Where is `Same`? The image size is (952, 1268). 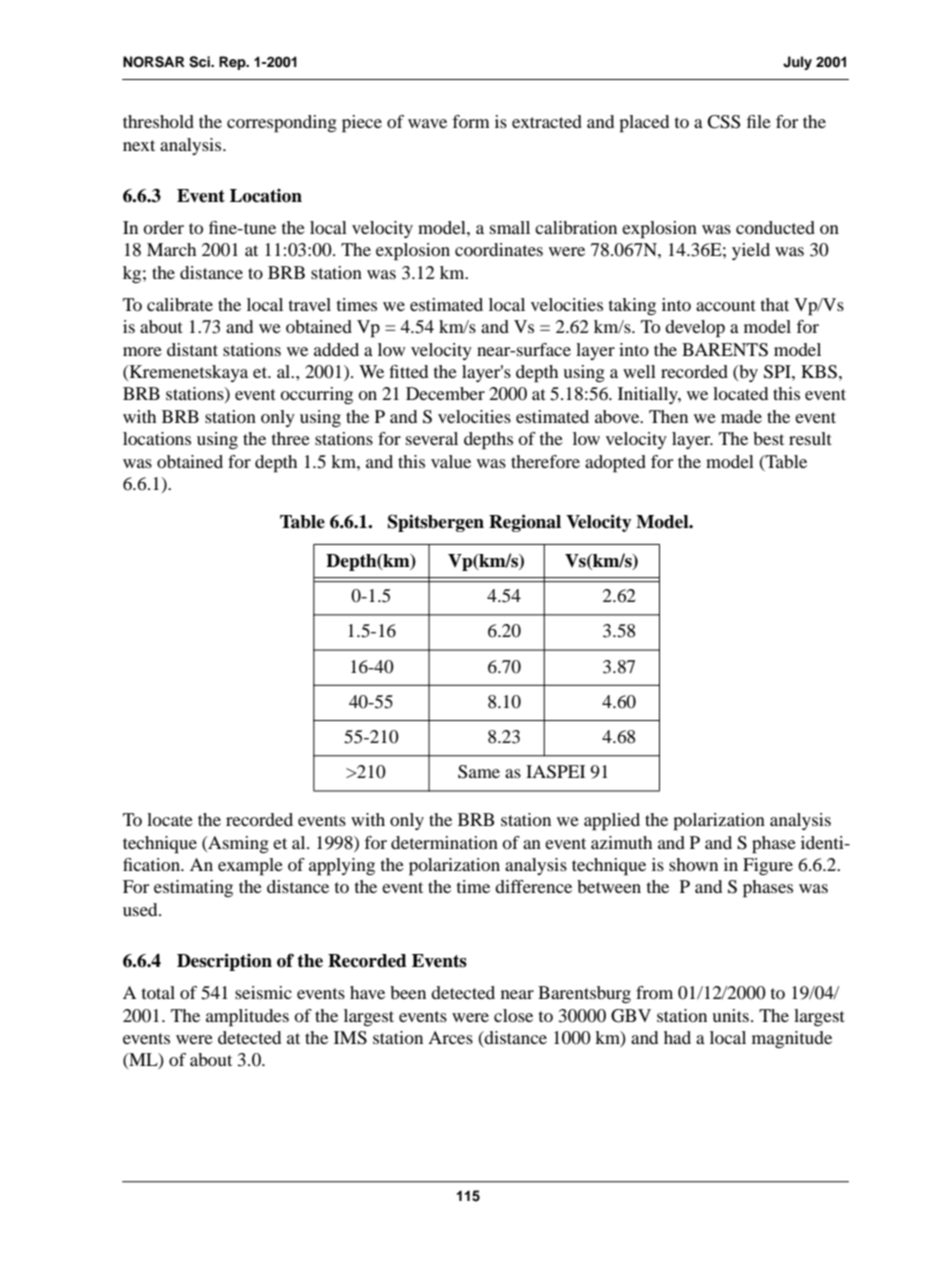 Same is located at coordinates (479, 772).
